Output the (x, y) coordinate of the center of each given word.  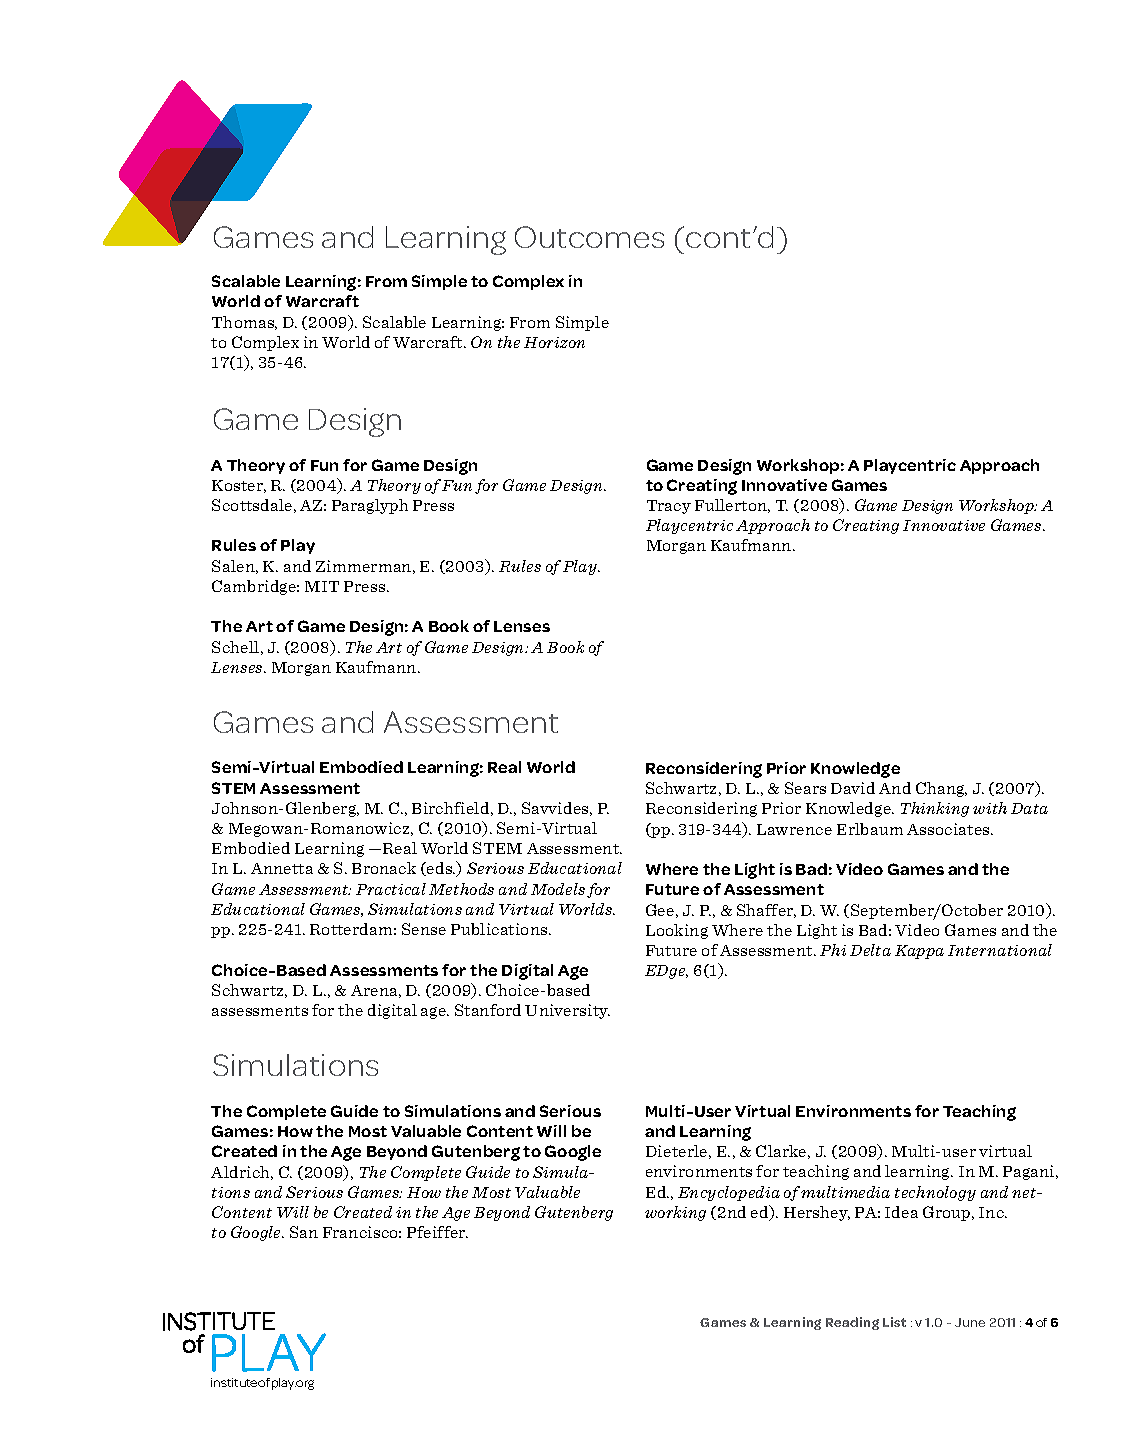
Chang (941, 789)
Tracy (669, 507)
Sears (805, 788)
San (304, 1232)
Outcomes (589, 237)
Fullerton (732, 506)
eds (440, 869)
